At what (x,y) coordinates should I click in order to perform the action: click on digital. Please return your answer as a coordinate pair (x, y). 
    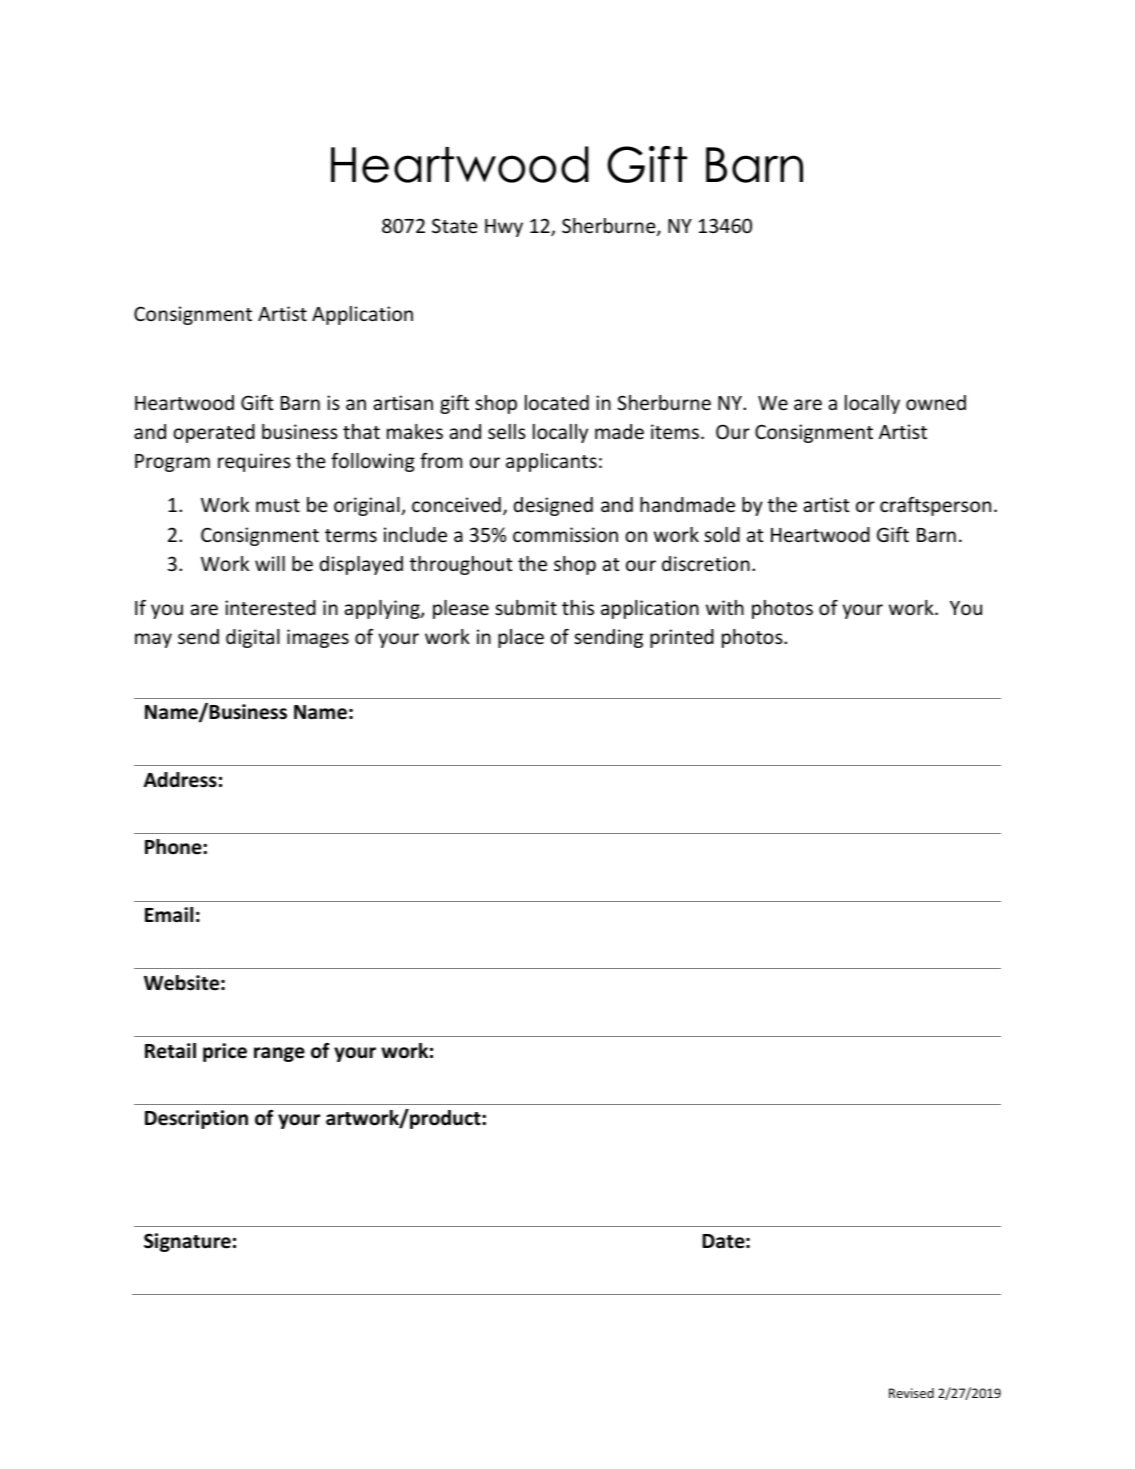
    Looking at the image, I should click on (253, 638).
